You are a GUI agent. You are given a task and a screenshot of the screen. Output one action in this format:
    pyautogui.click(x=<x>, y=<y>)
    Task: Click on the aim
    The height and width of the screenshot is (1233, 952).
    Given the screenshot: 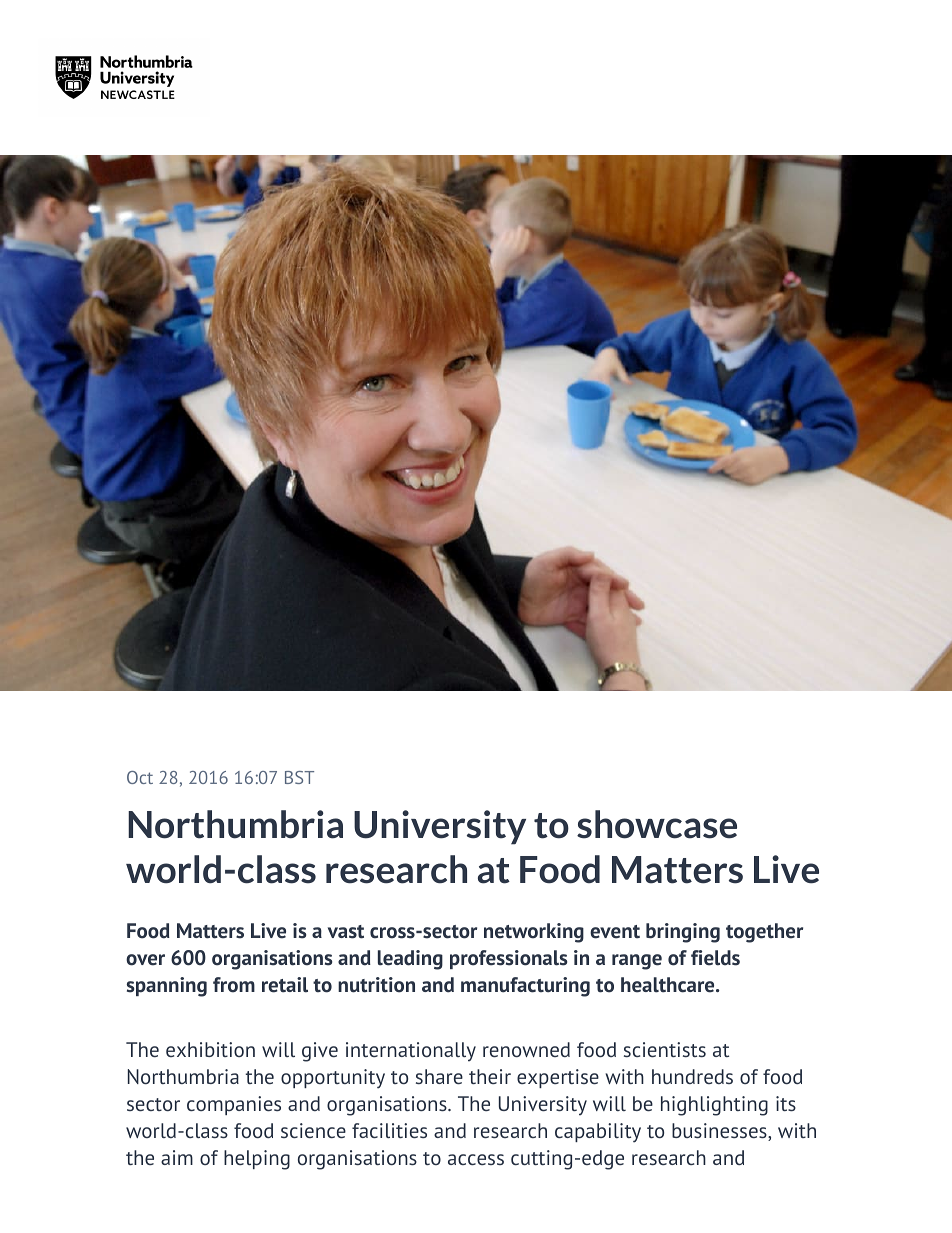 What is the action you would take?
    pyautogui.click(x=177, y=1157)
